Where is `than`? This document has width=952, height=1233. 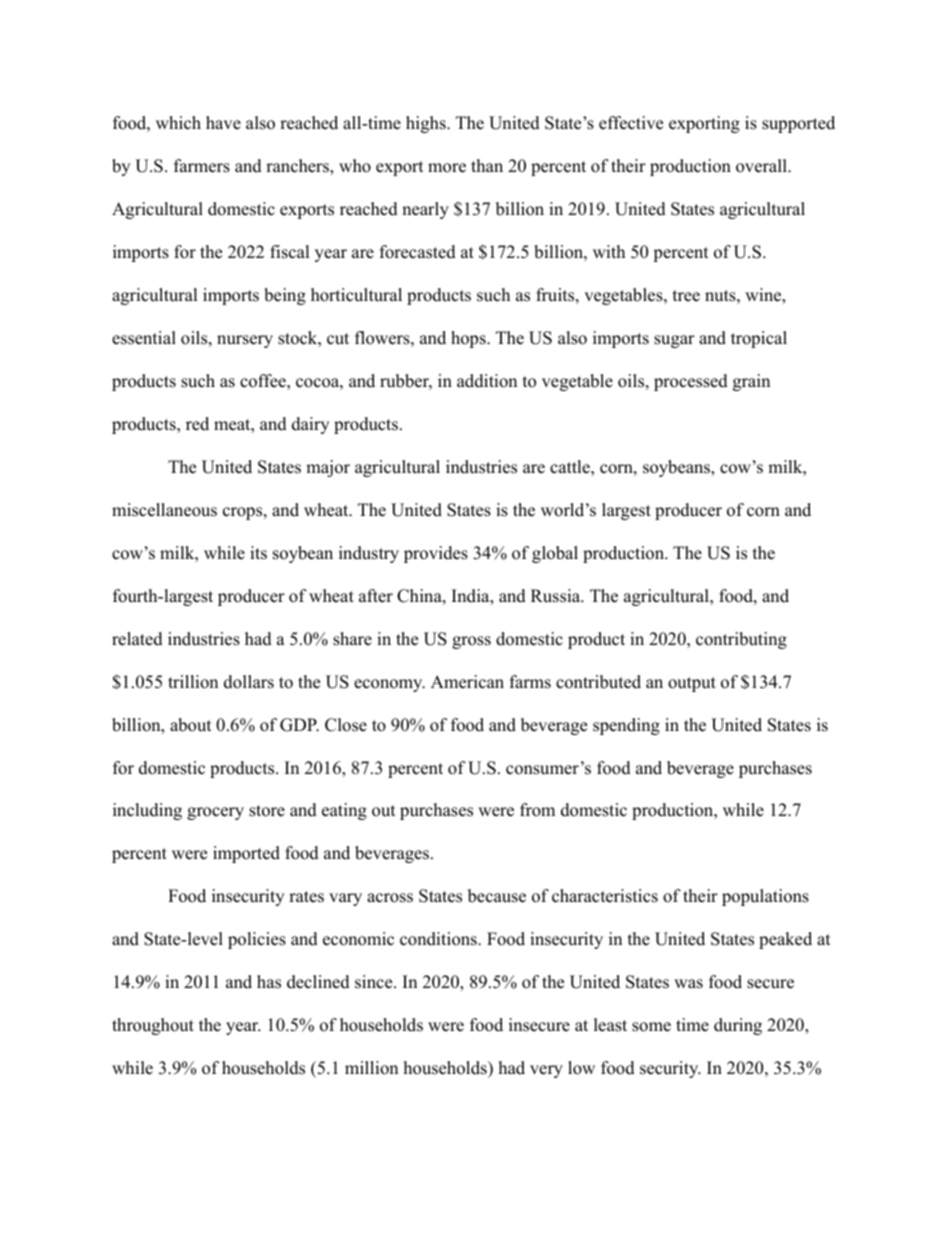 than is located at coordinates (487, 165).
